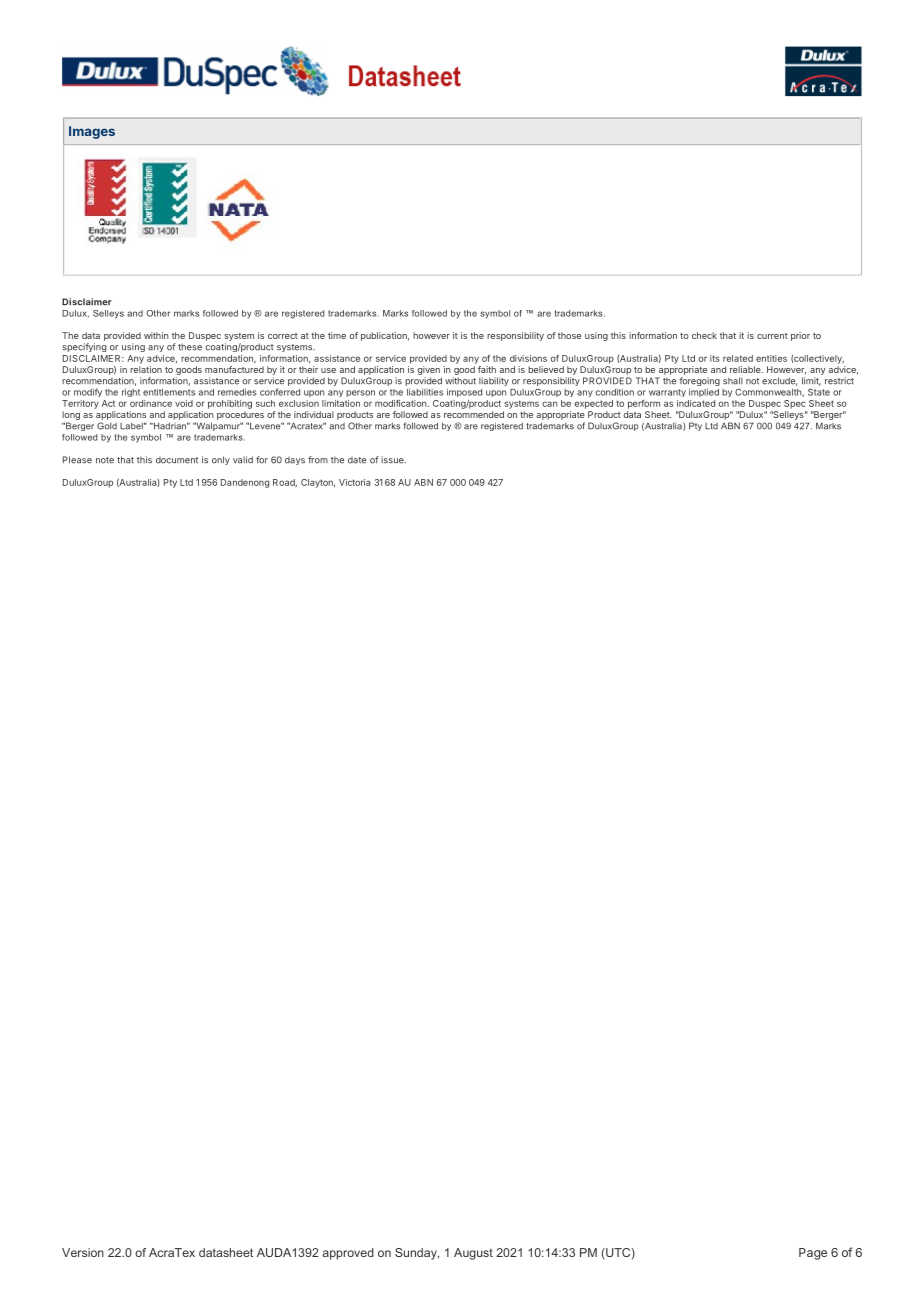  I want to click on Victoria, so click(354, 482).
